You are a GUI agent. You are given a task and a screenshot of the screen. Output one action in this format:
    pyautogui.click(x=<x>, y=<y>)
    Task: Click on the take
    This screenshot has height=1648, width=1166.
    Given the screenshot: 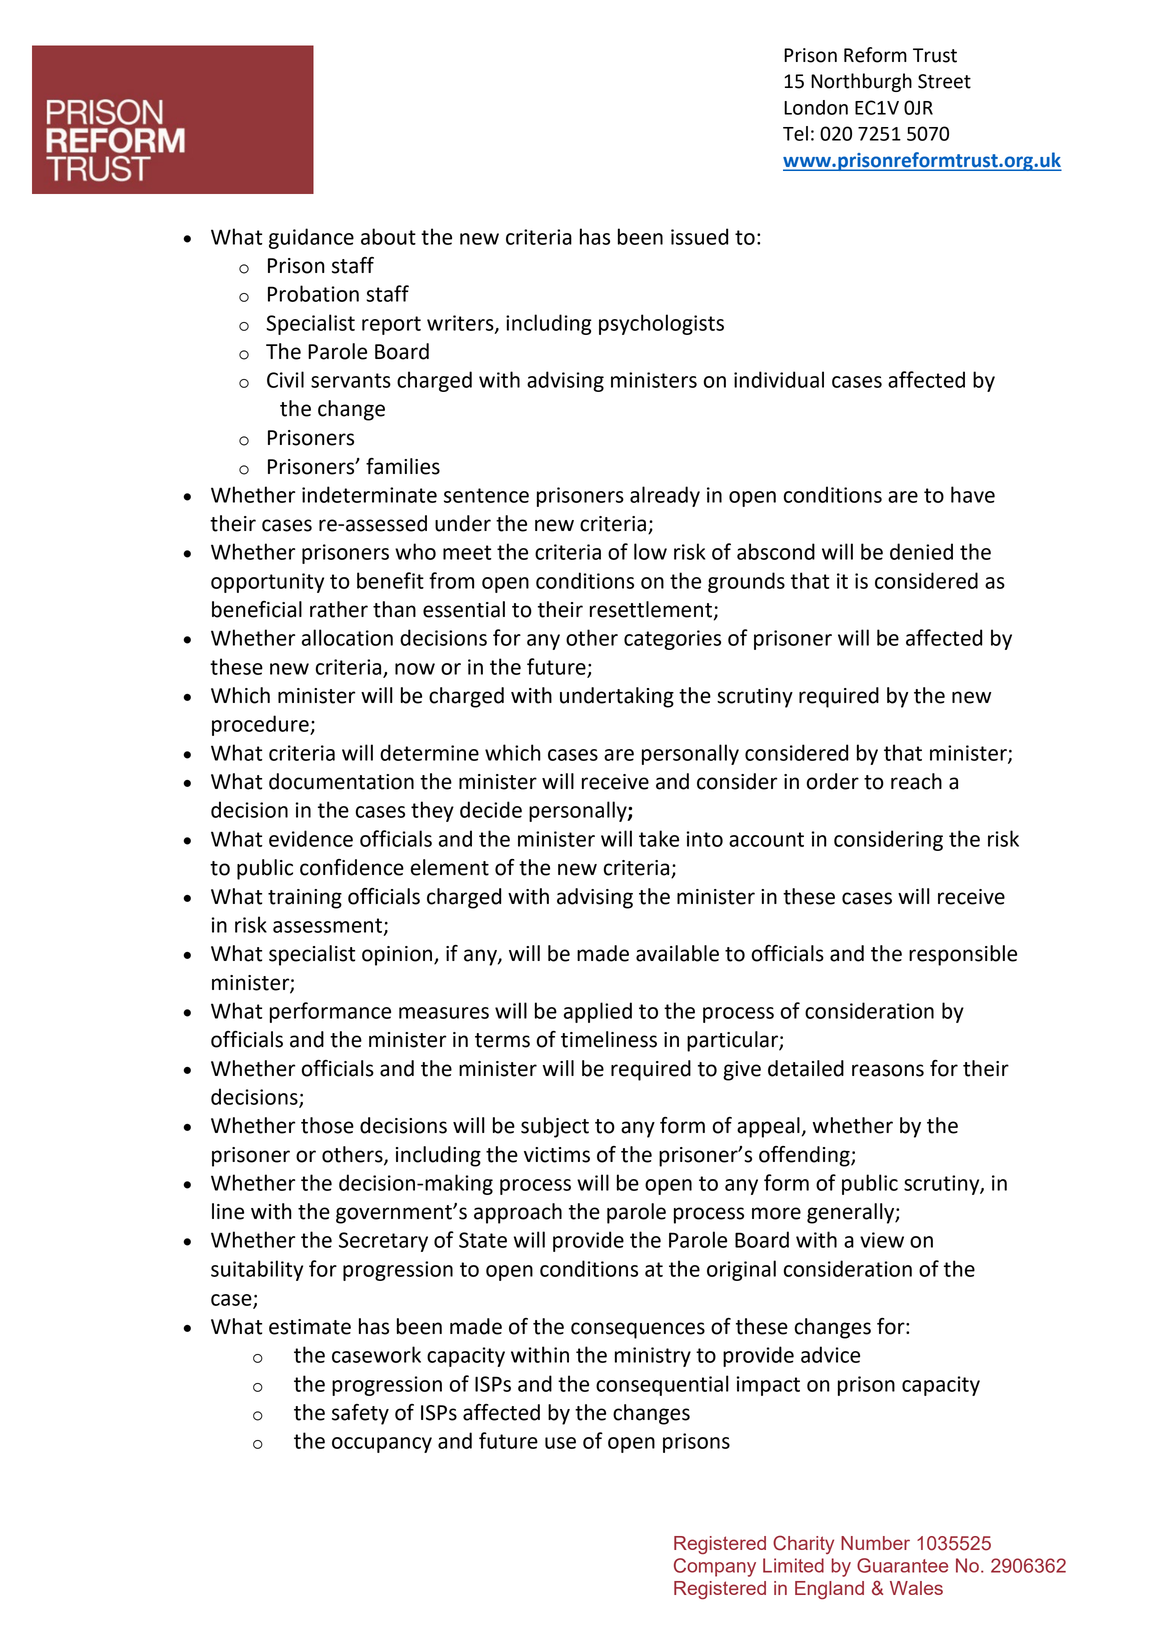 What is the action you would take?
    pyautogui.click(x=659, y=838)
